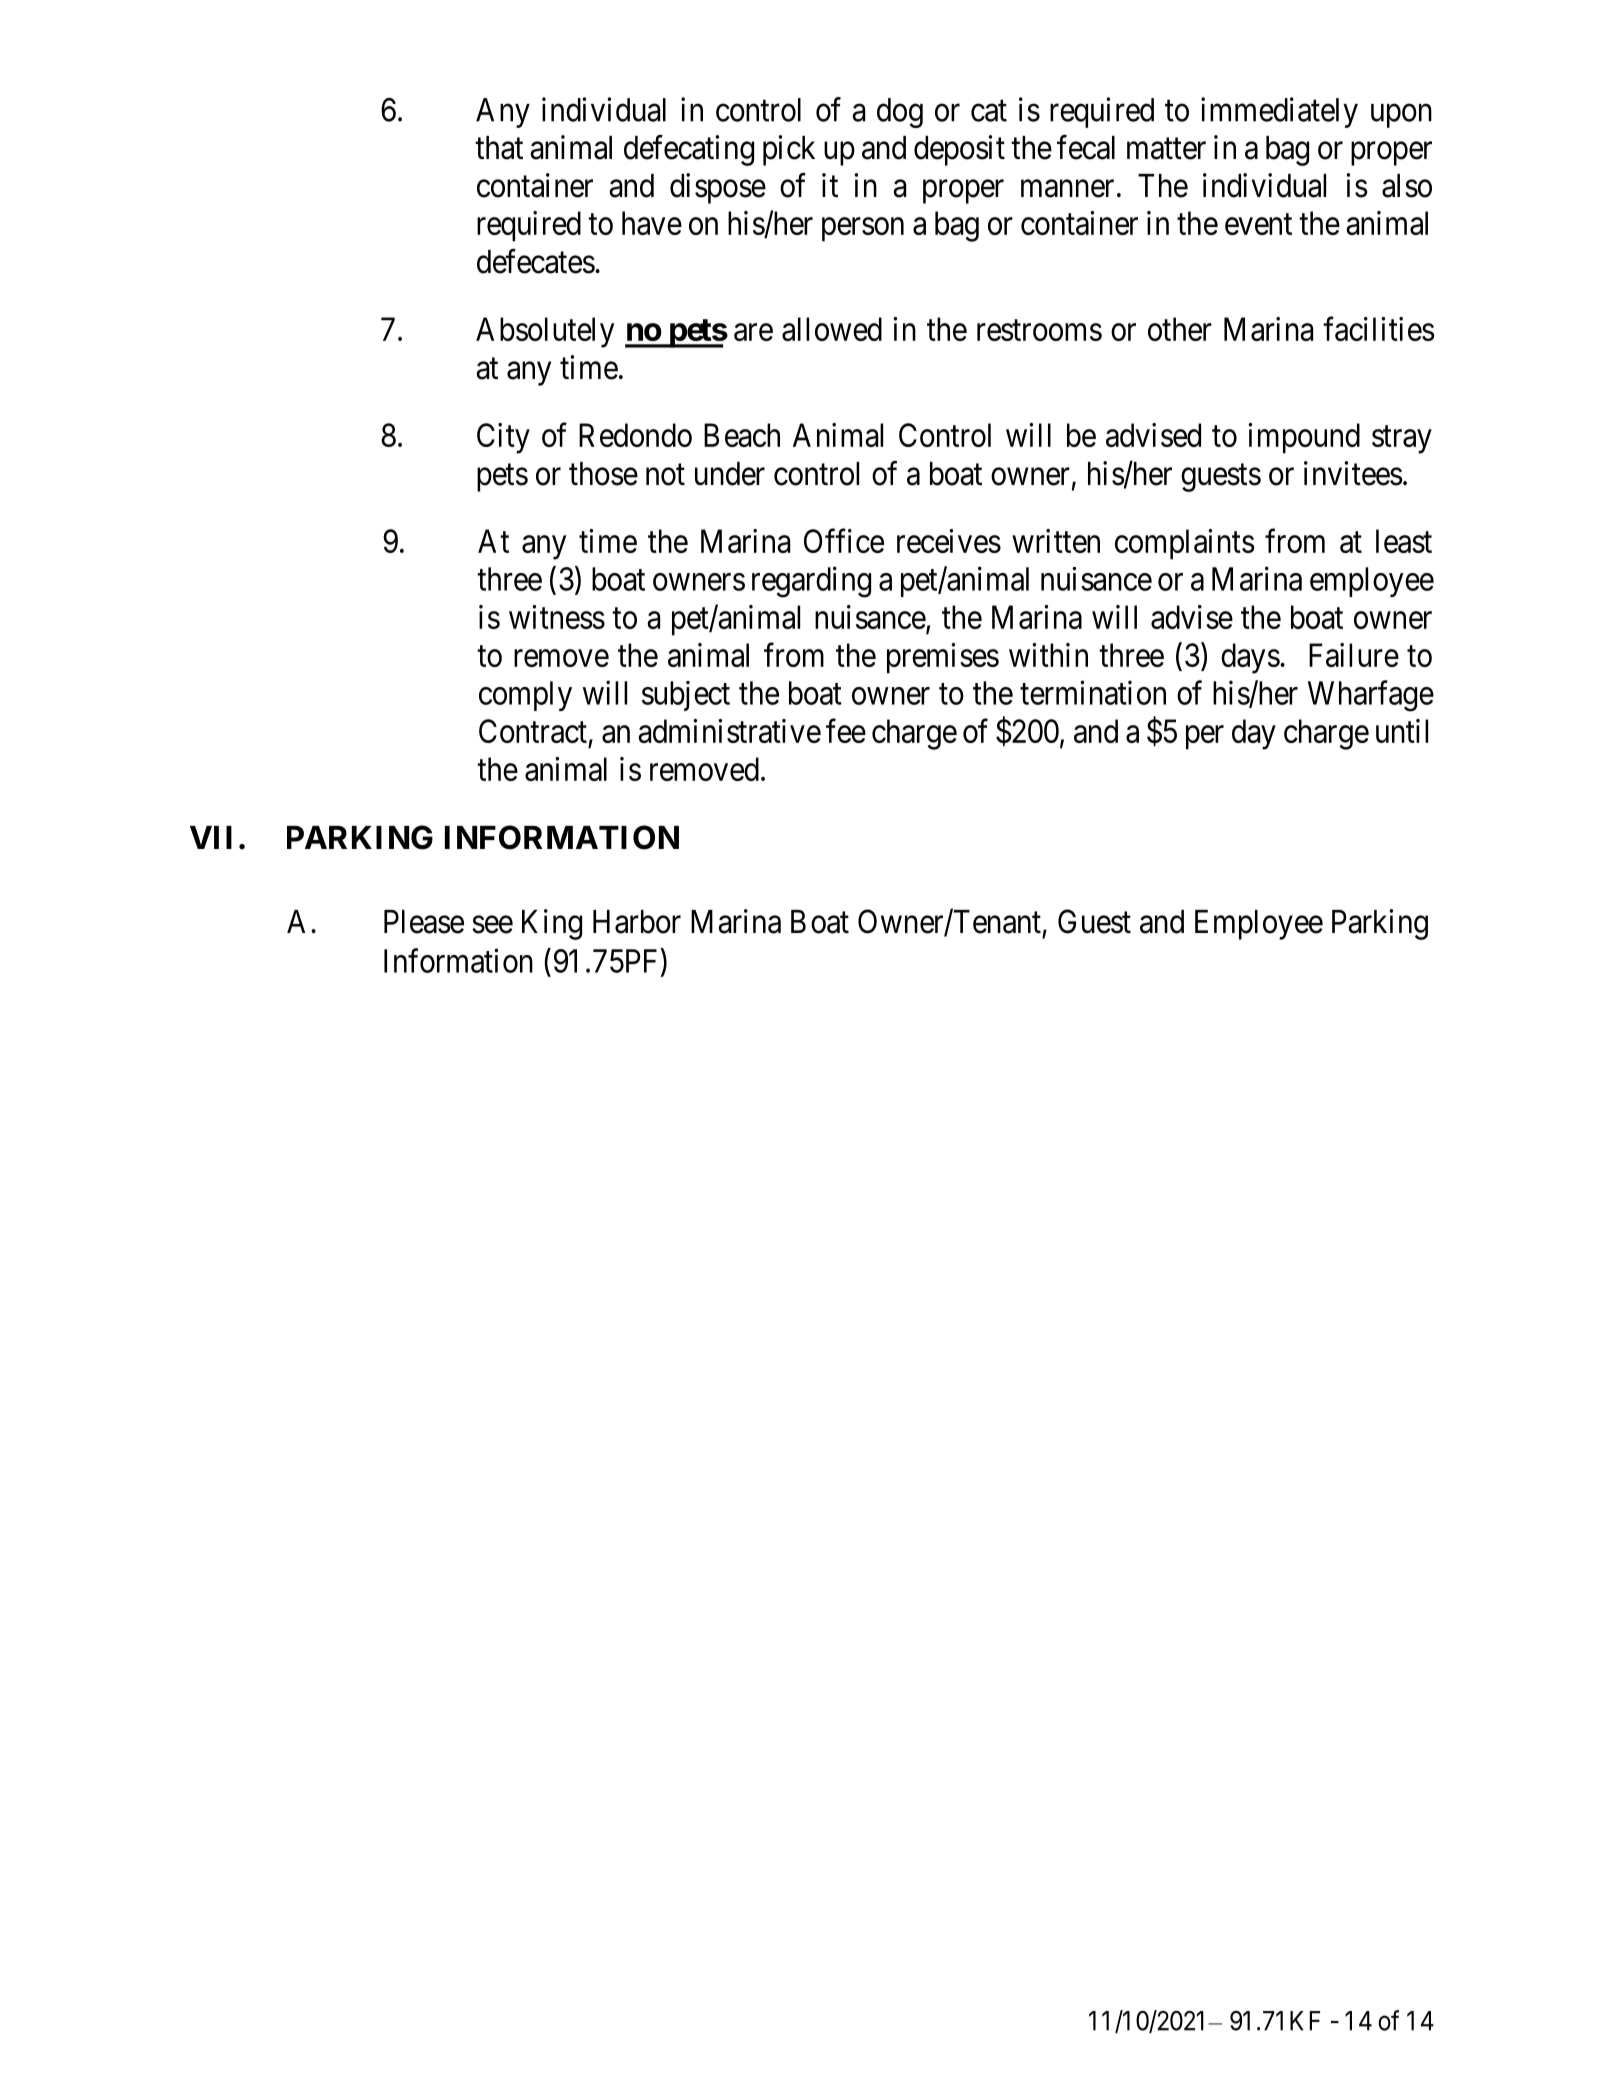 Image resolution: width=1623 pixels, height=2100 pixels. I want to click on City, so click(503, 438).
